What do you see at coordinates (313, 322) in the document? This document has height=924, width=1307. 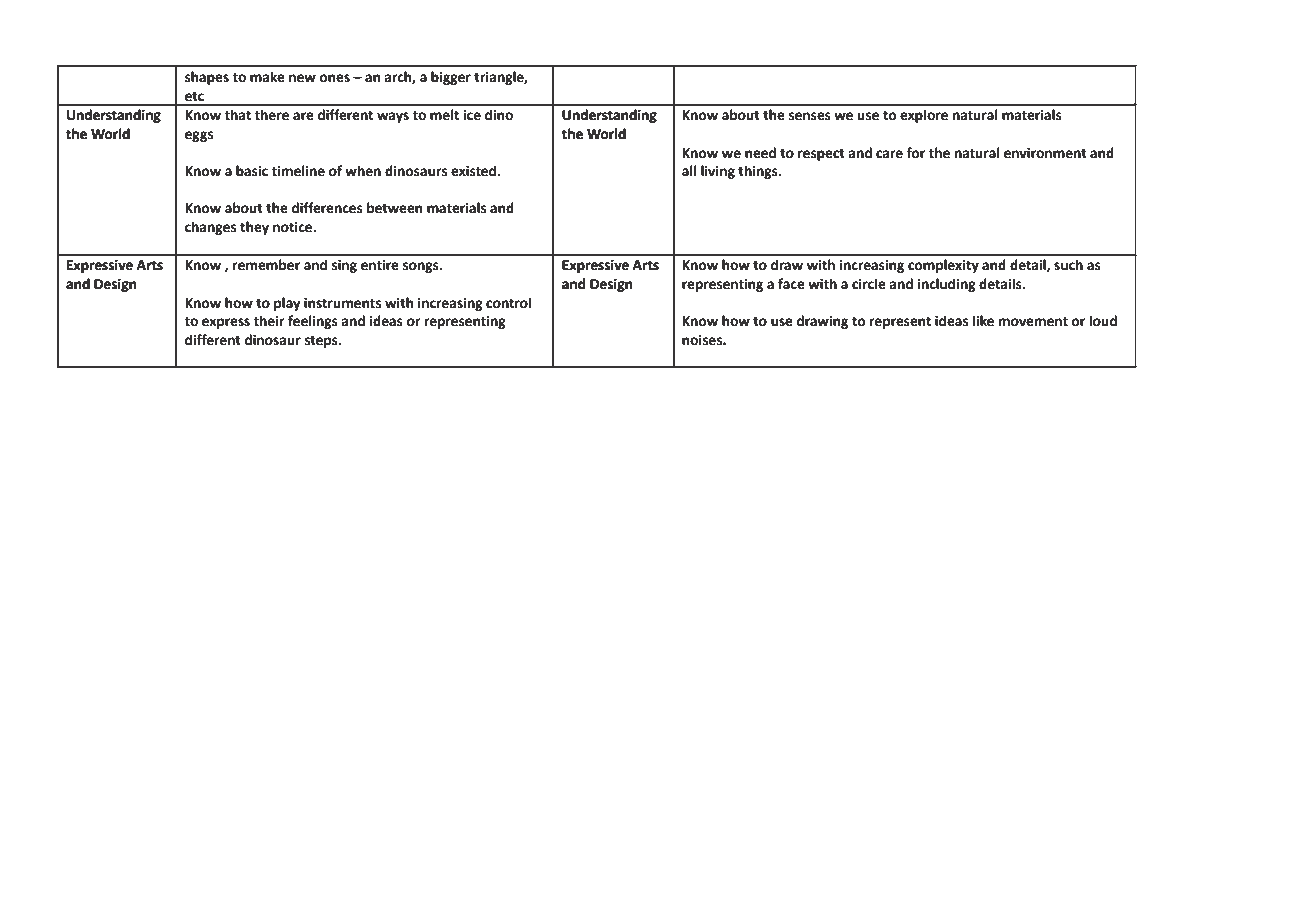 I see `feelings` at bounding box center [313, 322].
